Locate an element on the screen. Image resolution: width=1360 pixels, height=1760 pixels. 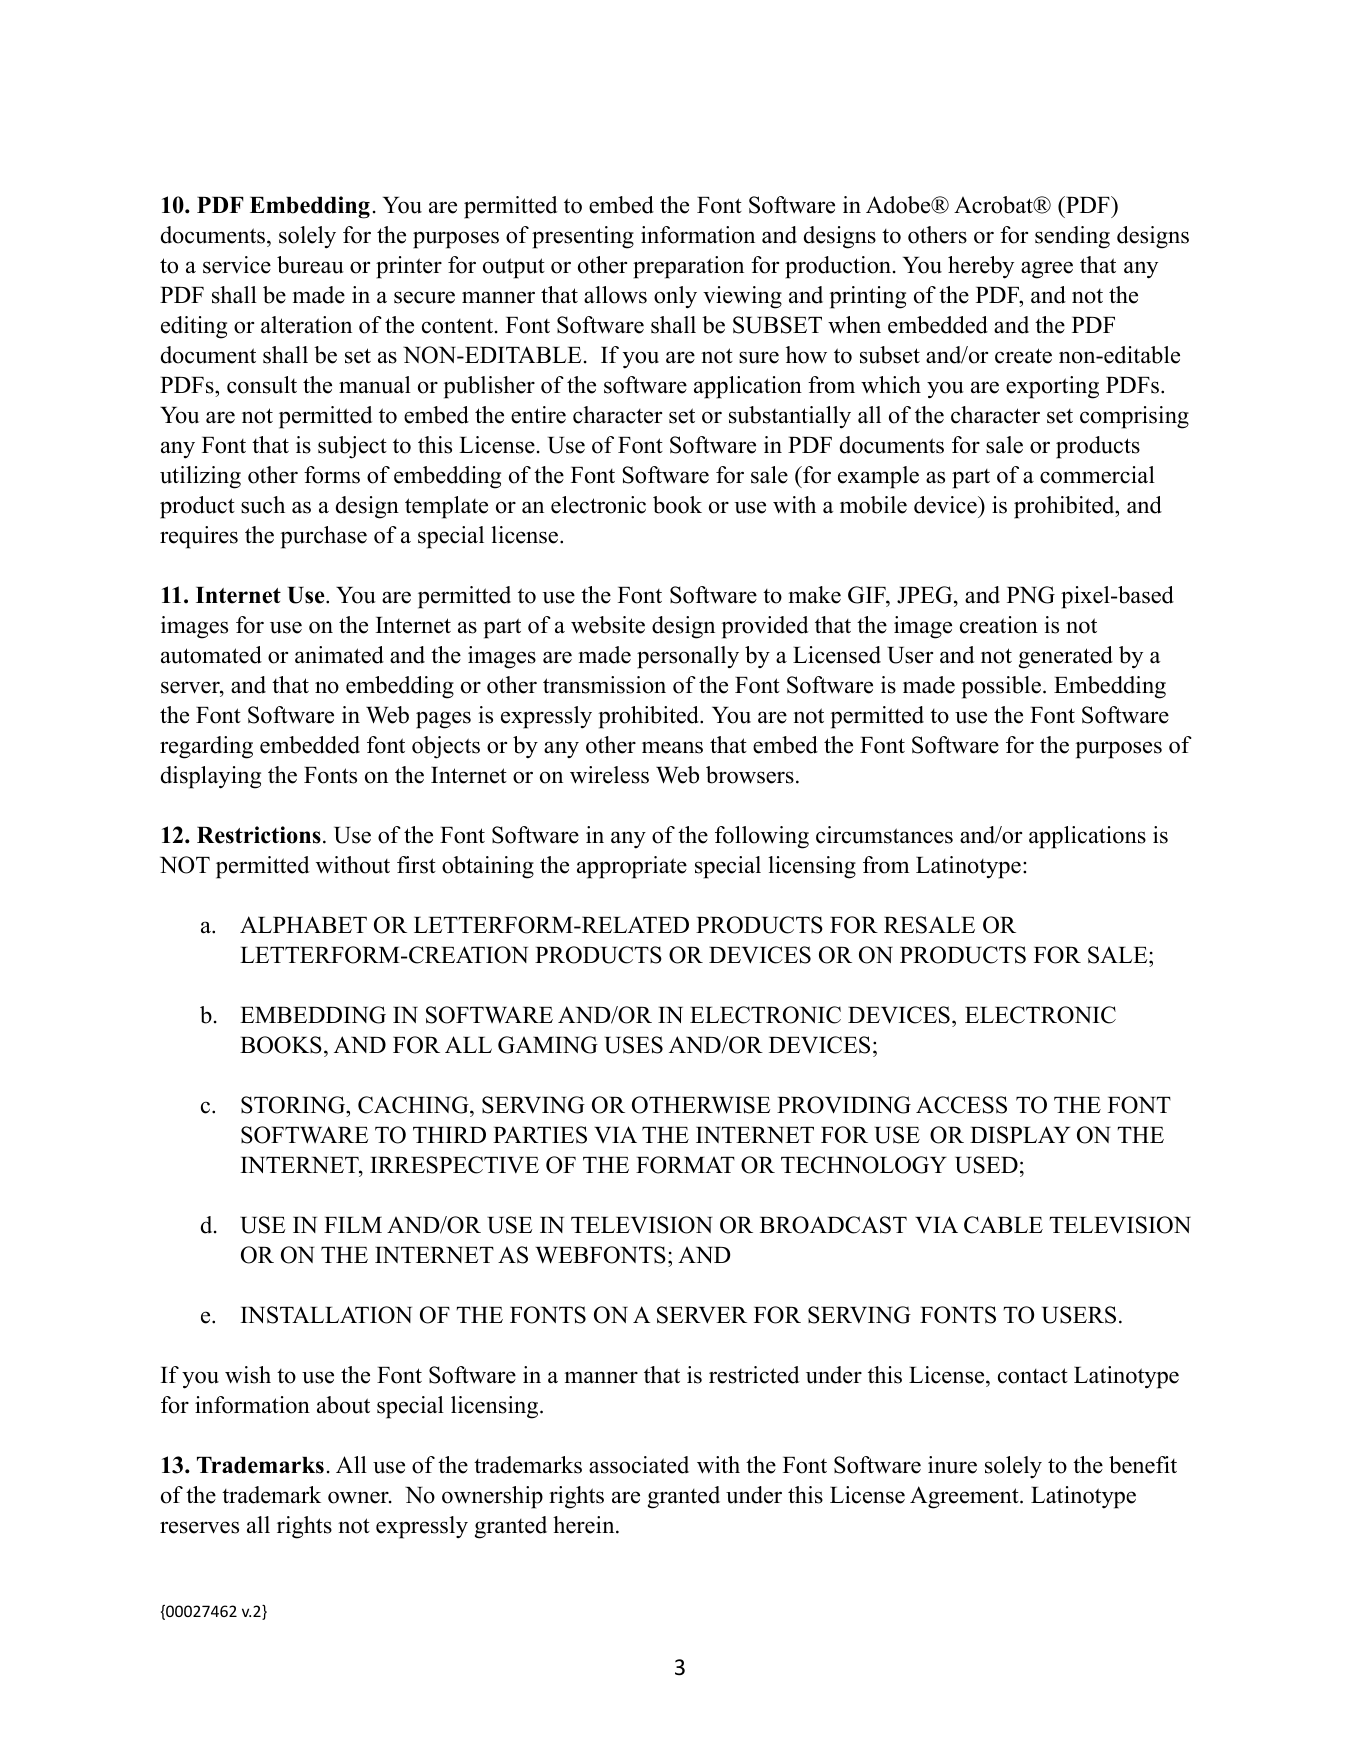
bureau is located at coordinates (310, 265).
